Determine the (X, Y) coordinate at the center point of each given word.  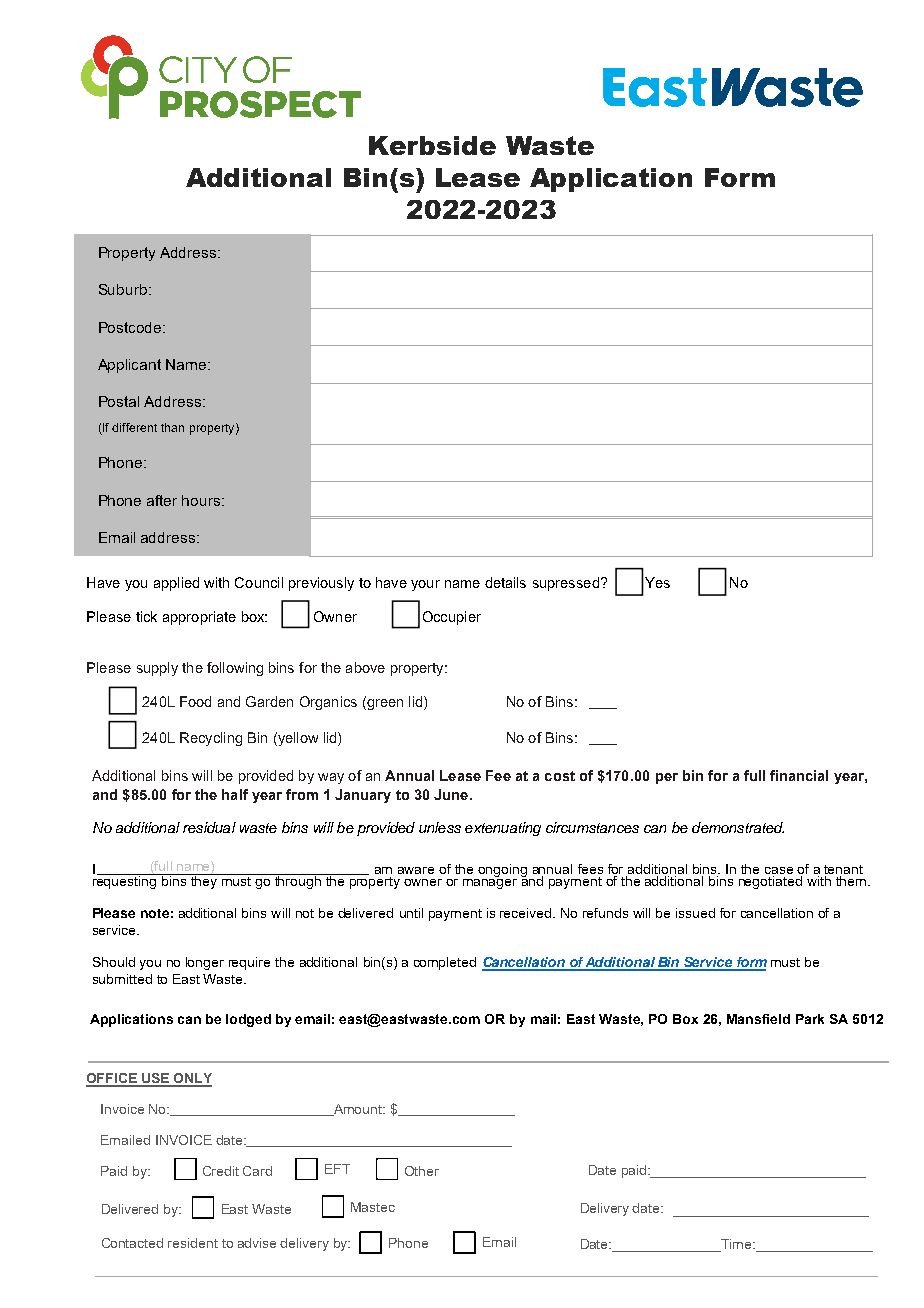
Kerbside (432, 145)
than (172, 427)
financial (799, 775)
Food (195, 701)
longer (205, 963)
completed (445, 963)
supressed (566, 584)
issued (695, 913)
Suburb (124, 289)
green (384, 703)
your (425, 585)
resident (193, 1243)
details (505, 582)
